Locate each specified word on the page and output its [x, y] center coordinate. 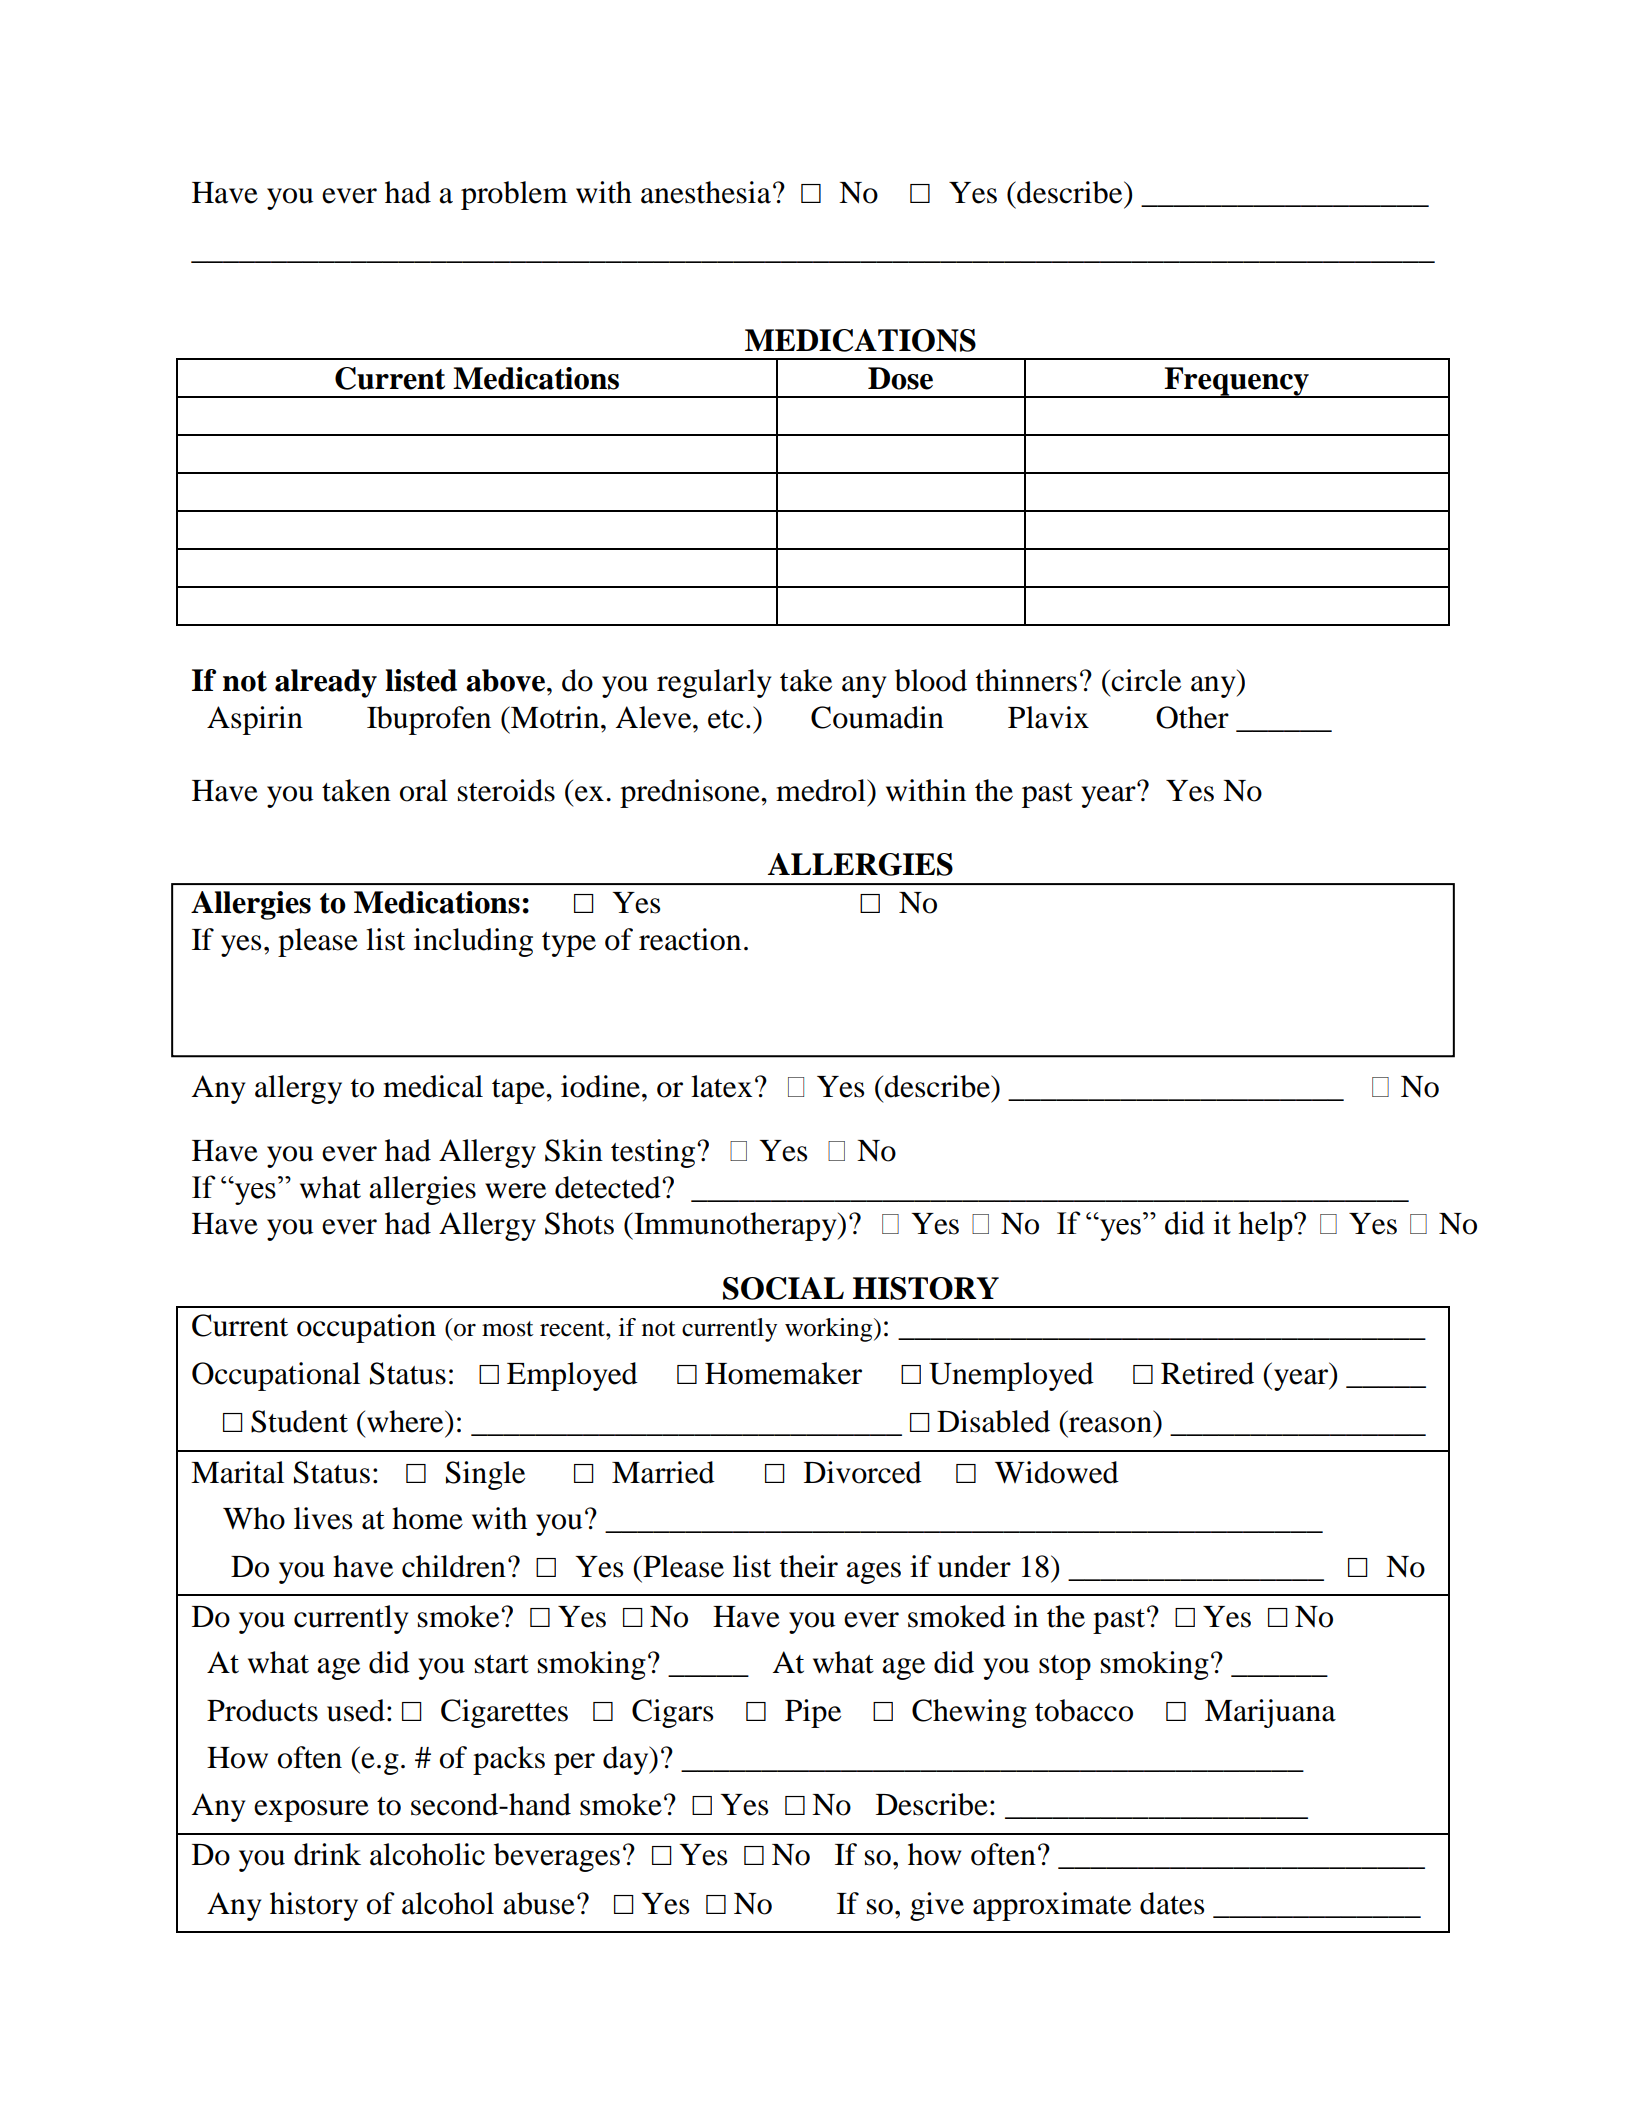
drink [327, 1854]
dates [1172, 1903]
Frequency [1237, 382]
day [627, 1760]
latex [721, 1086]
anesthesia [706, 192]
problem [514, 195]
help [1266, 1226]
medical [433, 1086]
